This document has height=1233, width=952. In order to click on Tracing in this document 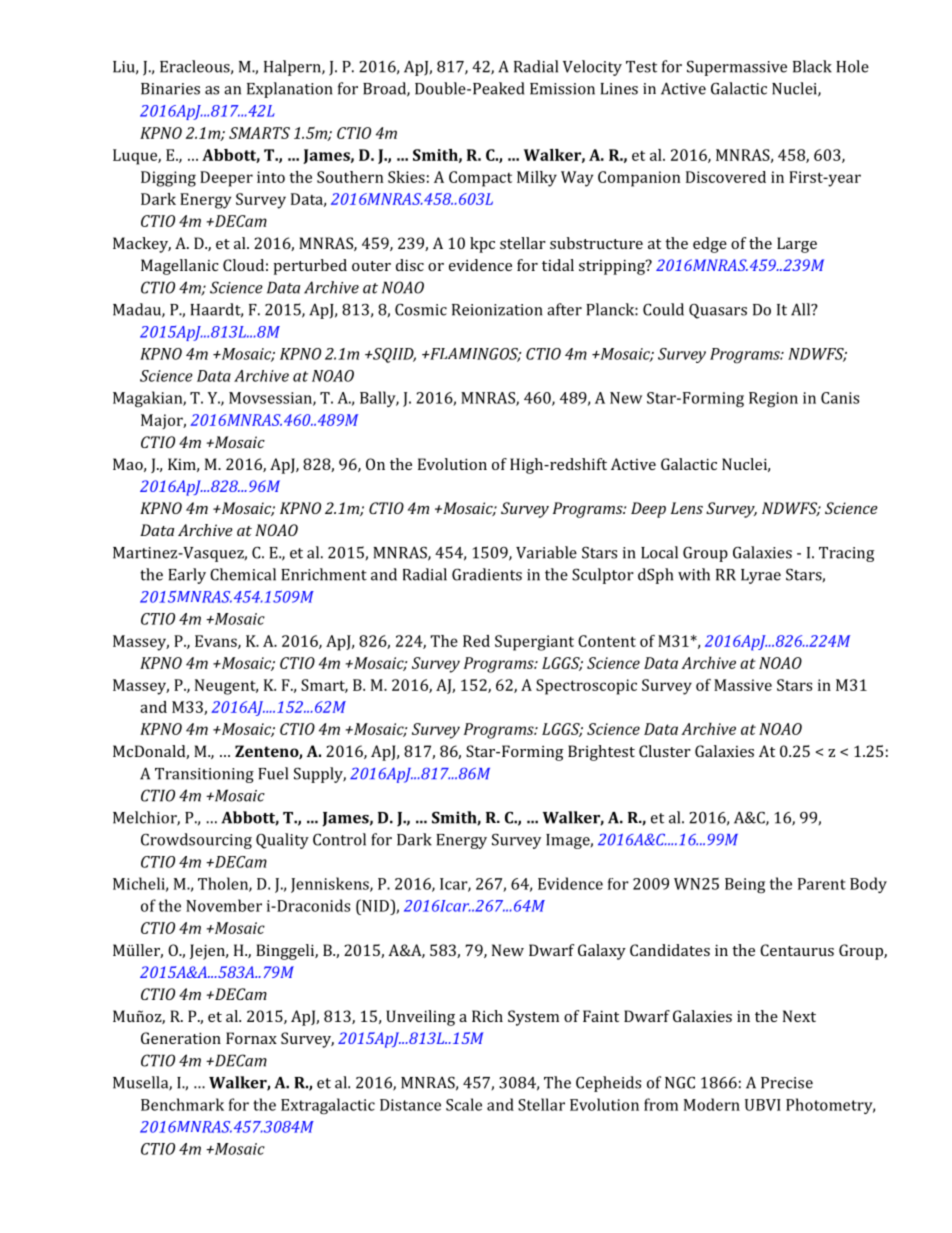, I will do `click(846, 554)`.
